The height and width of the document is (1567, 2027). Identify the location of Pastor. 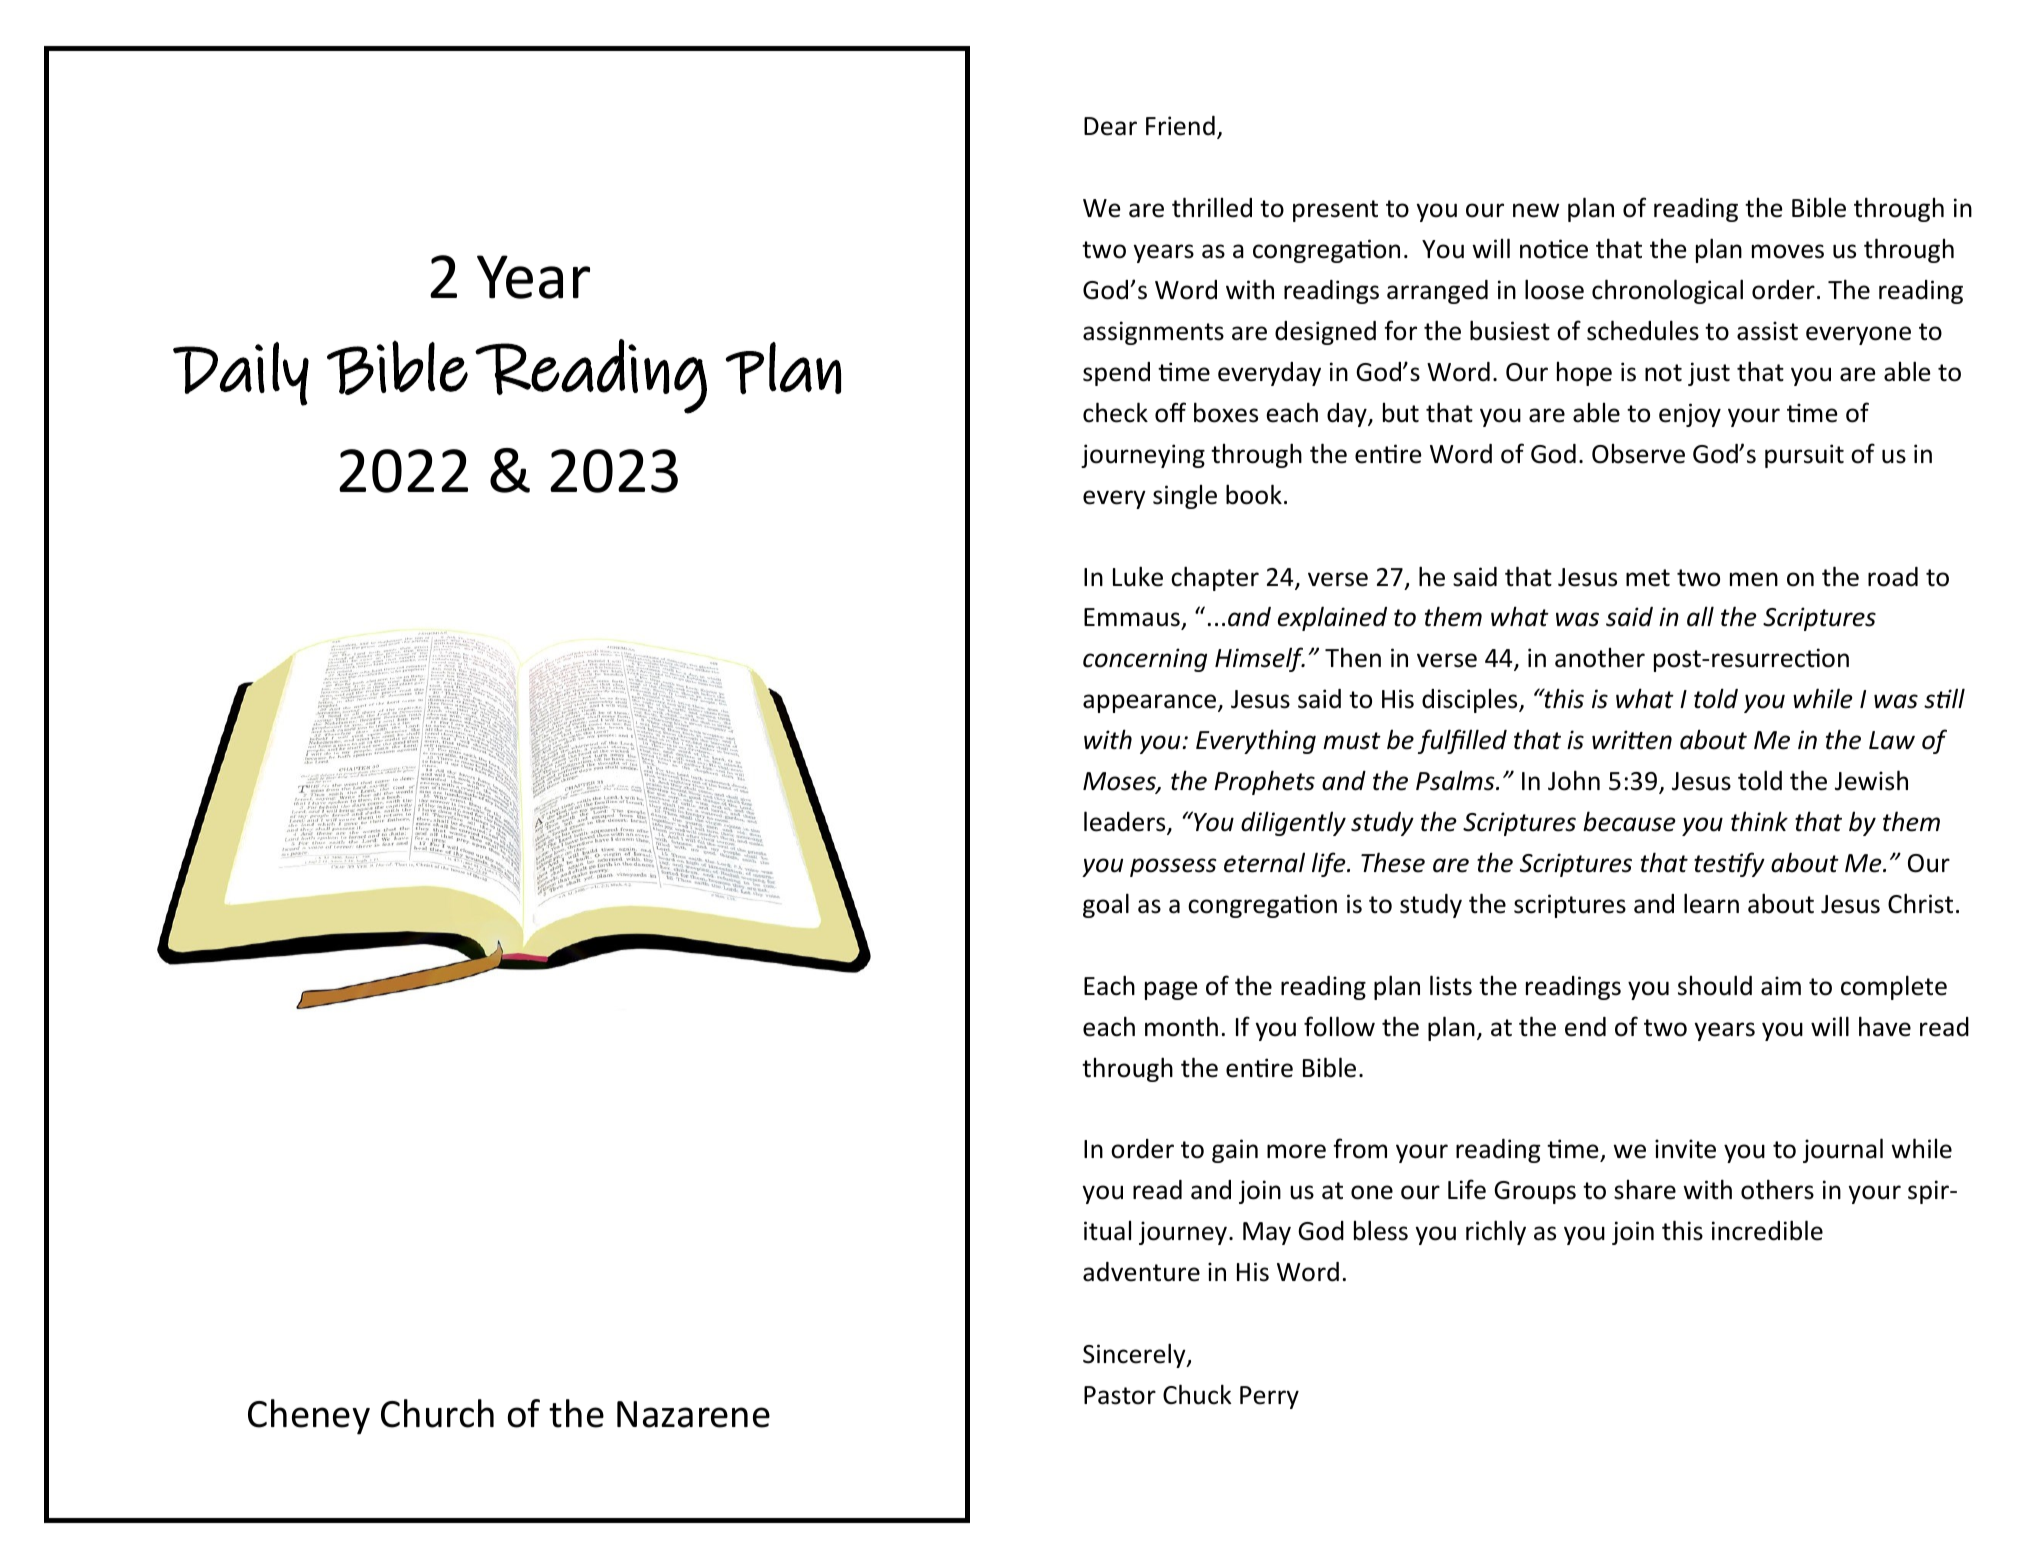
(1120, 1395).
